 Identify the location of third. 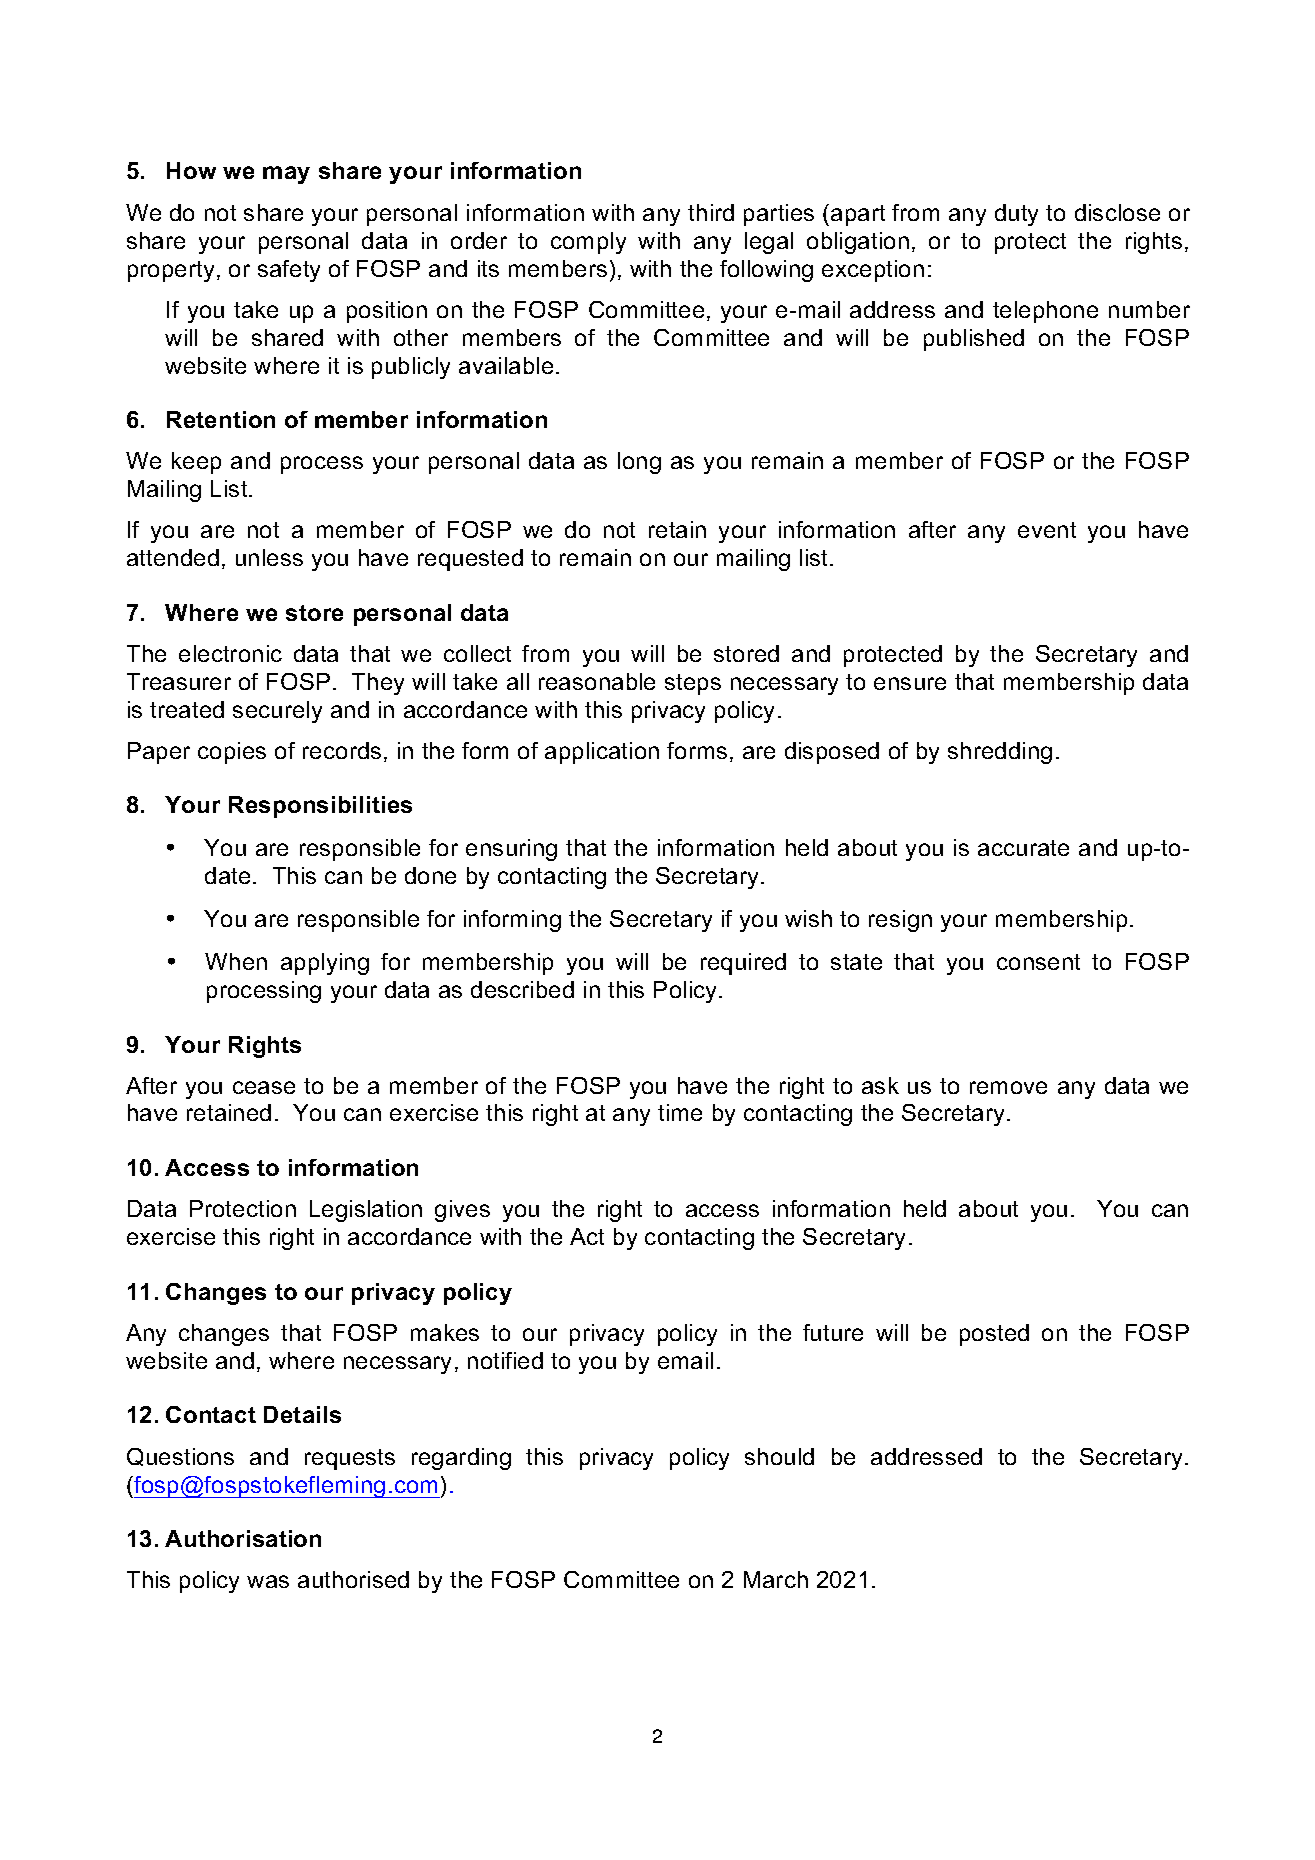
(711, 212).
